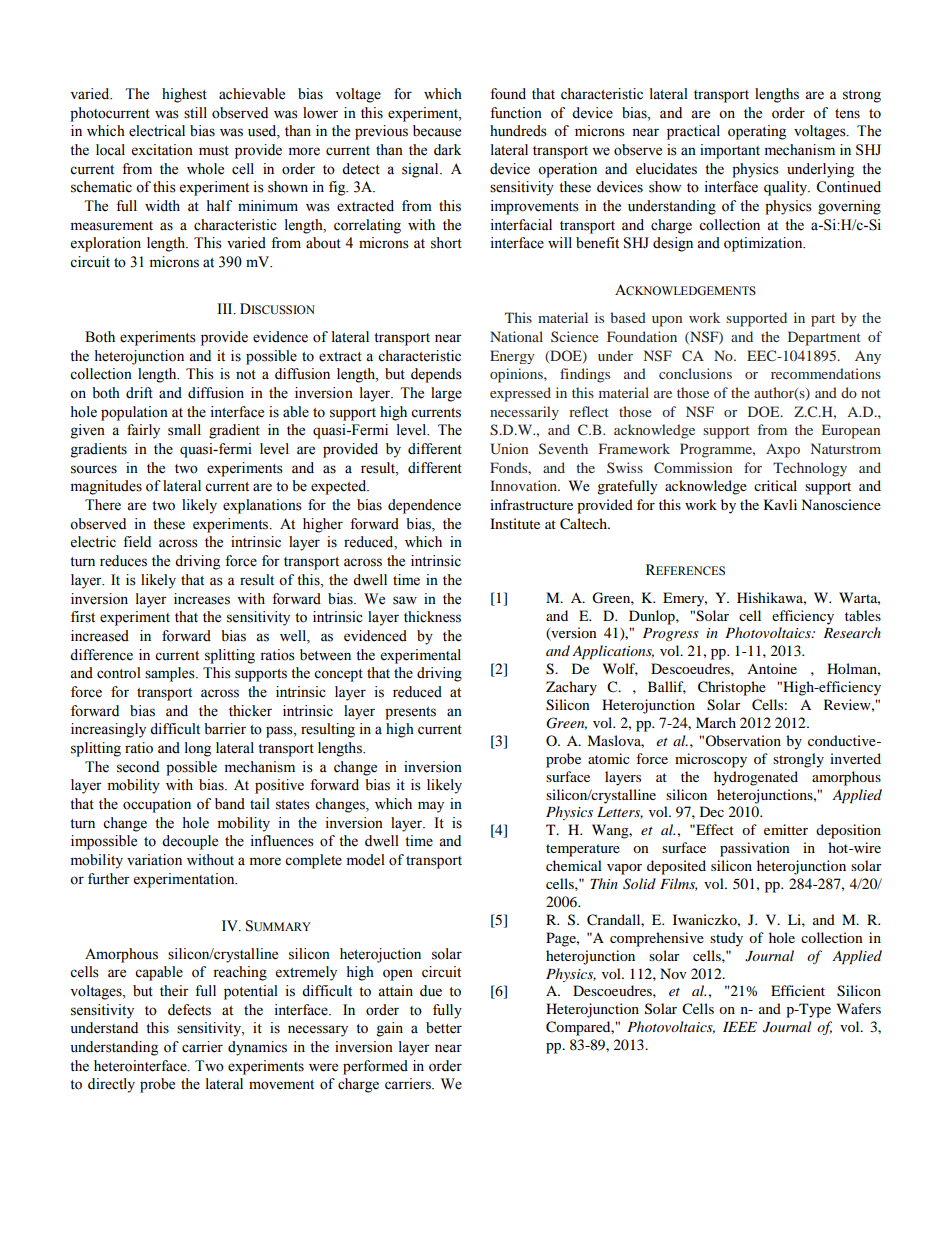 This screenshot has width=952, height=1233. Describe the element at coordinates (162, 150) in the screenshot. I see `excitation` at that location.
